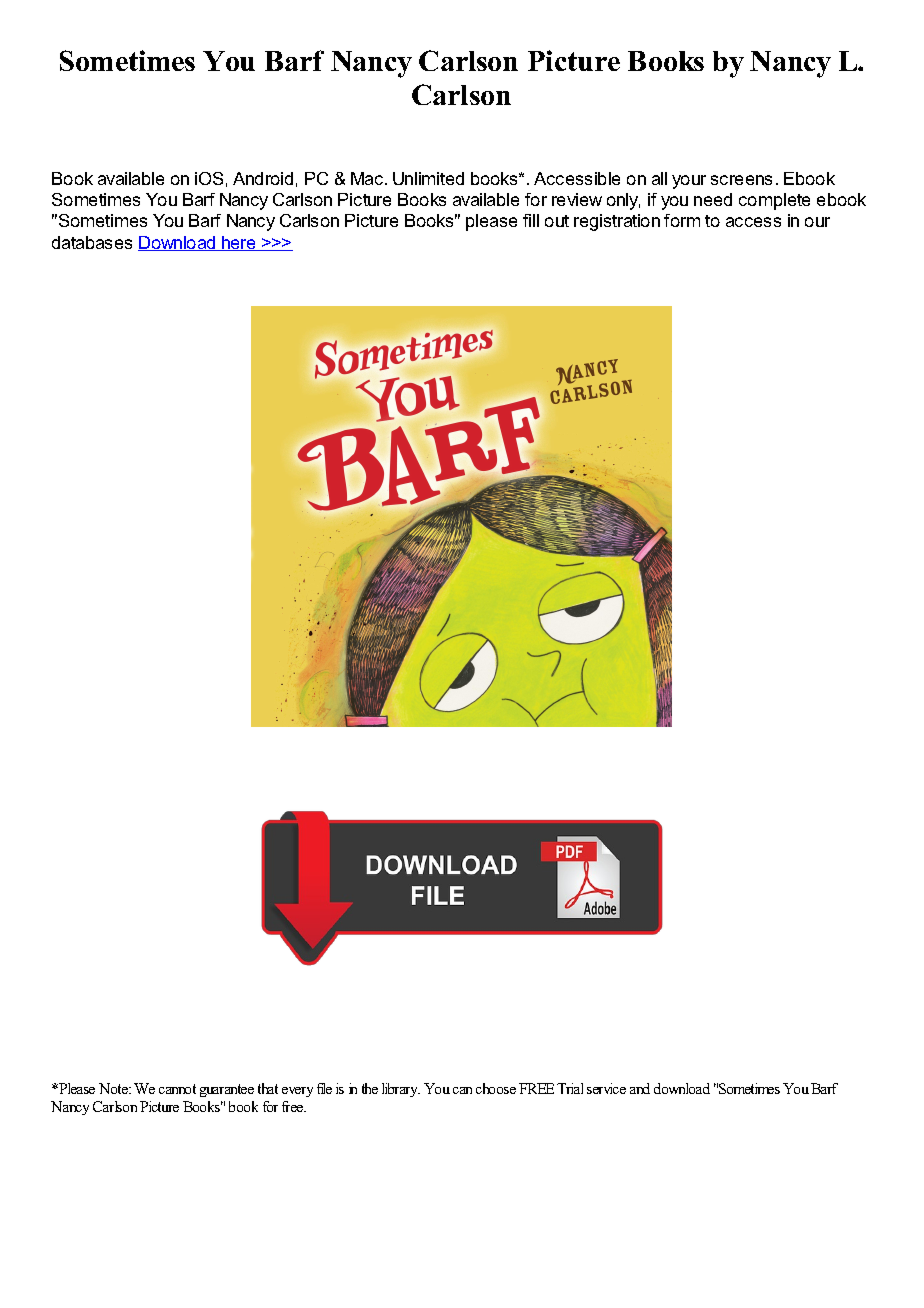 The height and width of the screenshot is (1308, 924). I want to click on Unlimited, so click(428, 178).
